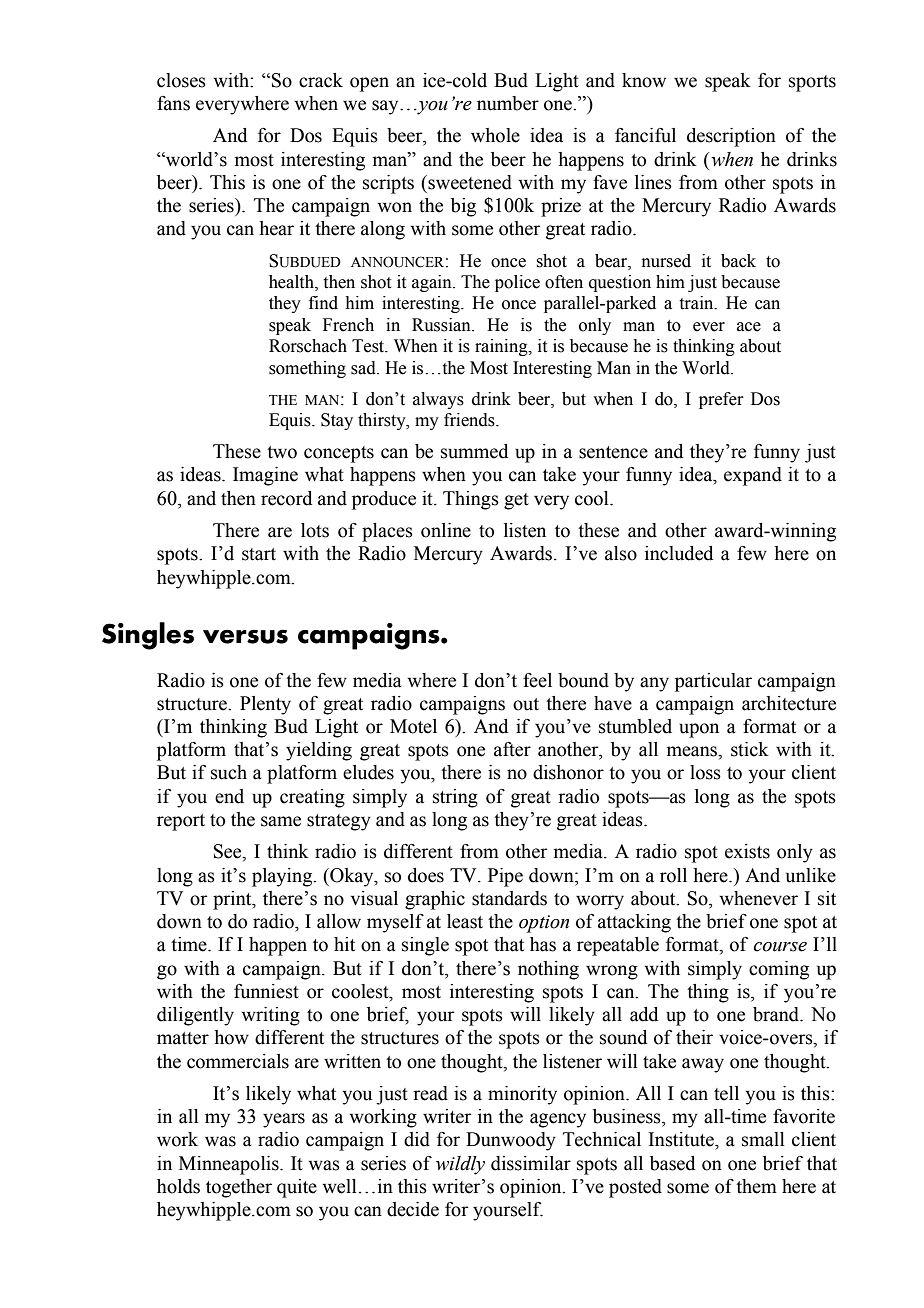  I want to click on them, so click(756, 1186).
